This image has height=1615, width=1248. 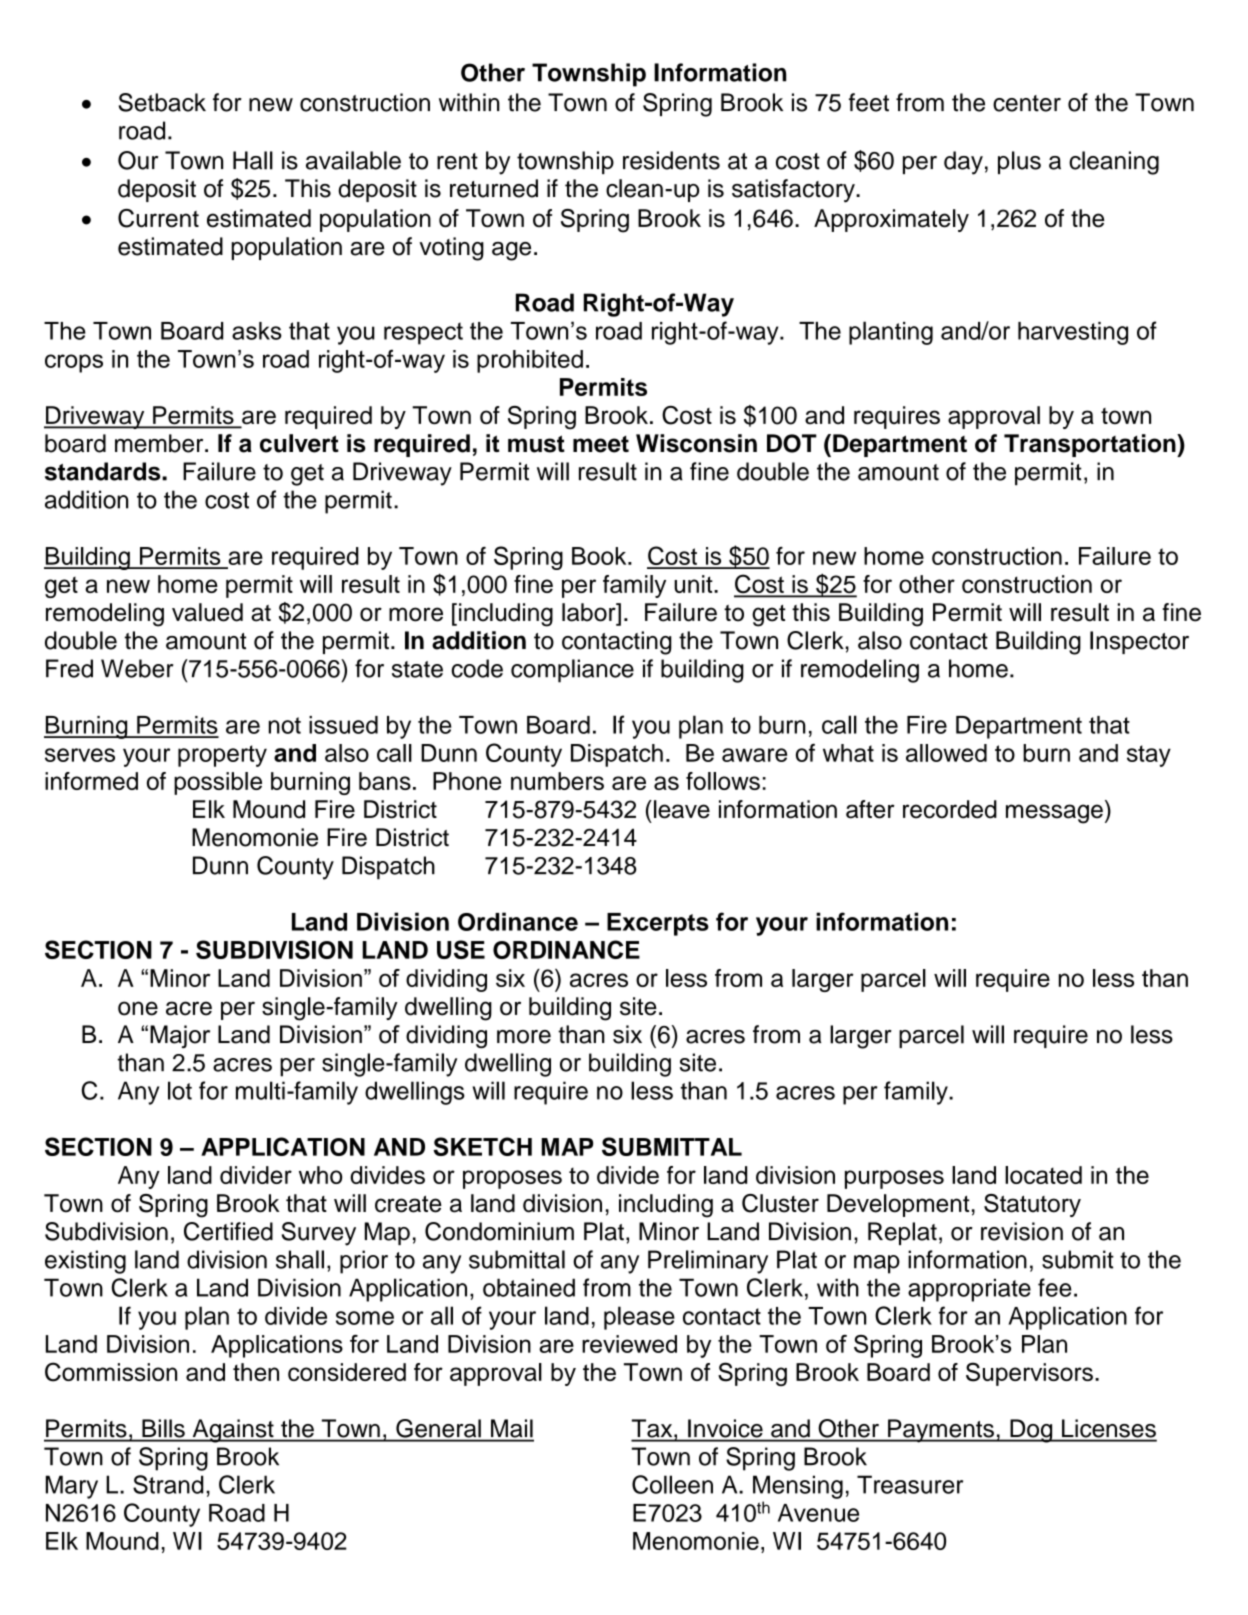 I want to click on Colleen, so click(x=672, y=1484).
